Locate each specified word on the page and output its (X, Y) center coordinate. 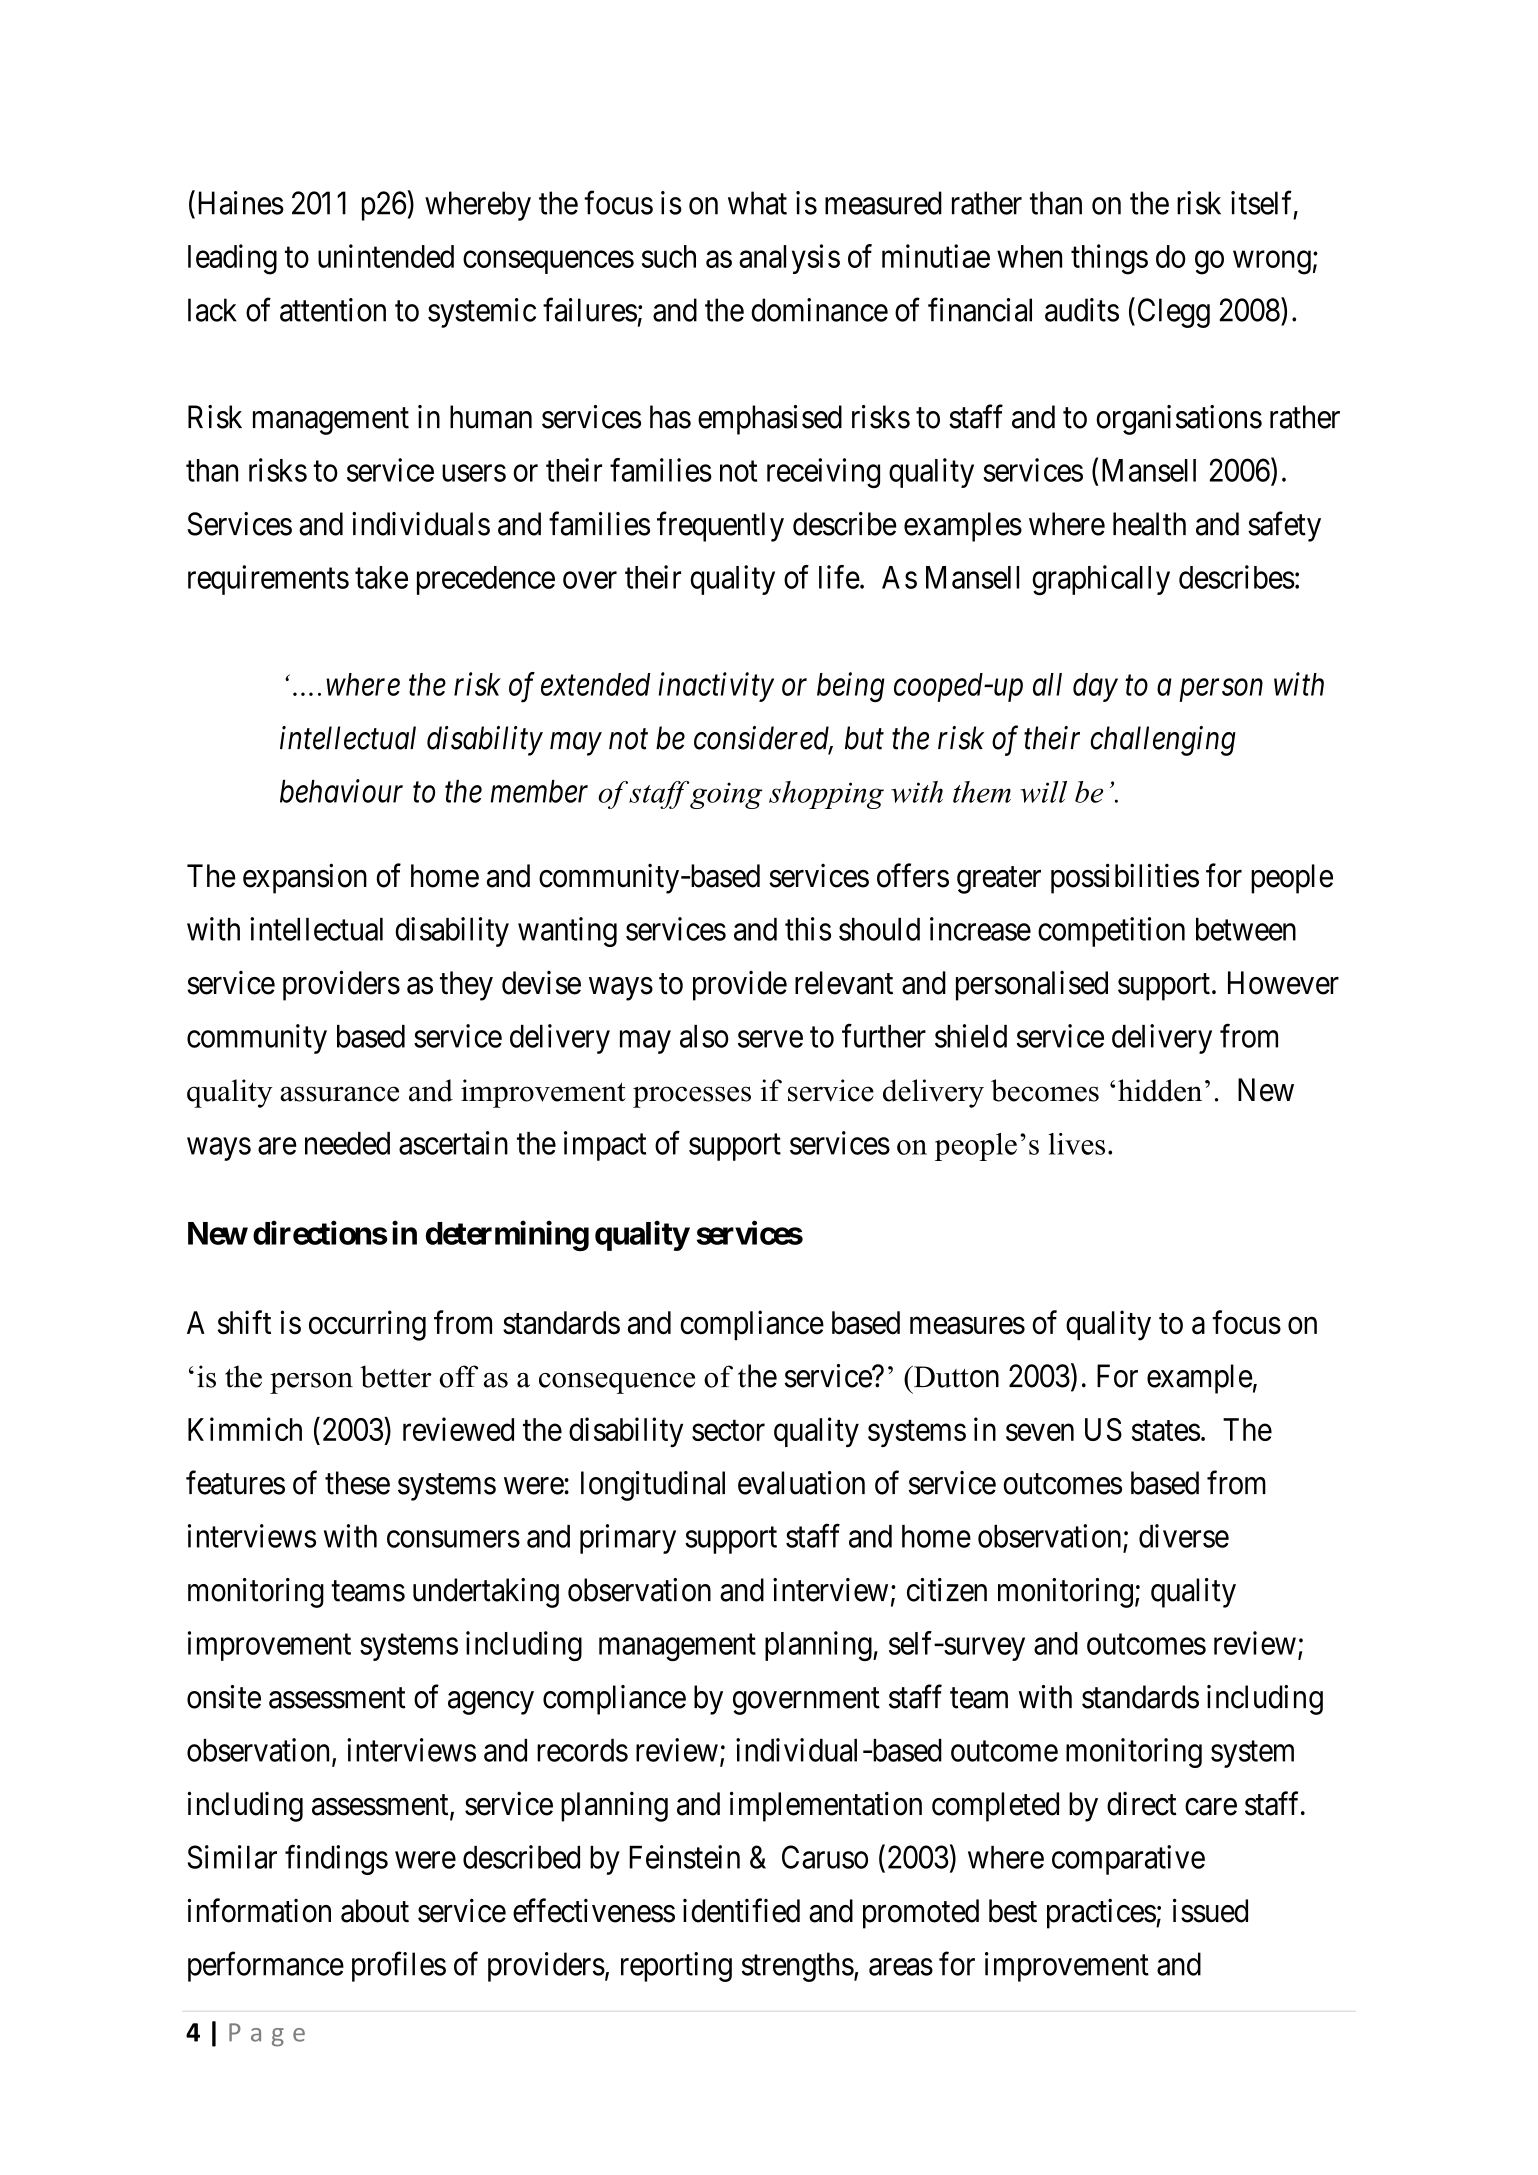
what (757, 203)
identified (741, 1910)
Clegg (1174, 313)
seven (1040, 1432)
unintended (386, 256)
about (375, 1911)
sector (728, 1430)
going (726, 795)
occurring (367, 1325)
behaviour (341, 791)
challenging (1163, 741)
